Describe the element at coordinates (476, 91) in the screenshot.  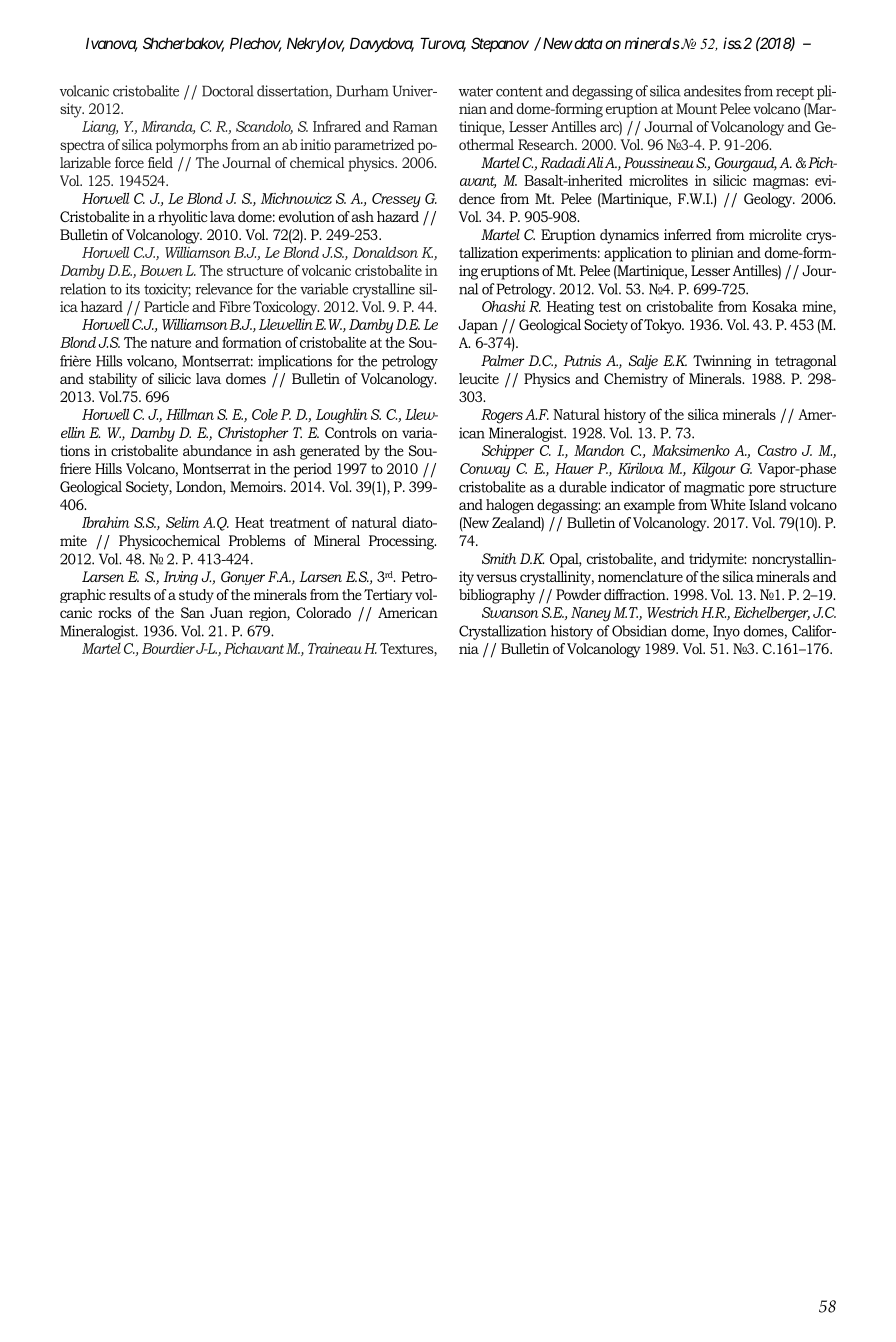
I see `water` at that location.
